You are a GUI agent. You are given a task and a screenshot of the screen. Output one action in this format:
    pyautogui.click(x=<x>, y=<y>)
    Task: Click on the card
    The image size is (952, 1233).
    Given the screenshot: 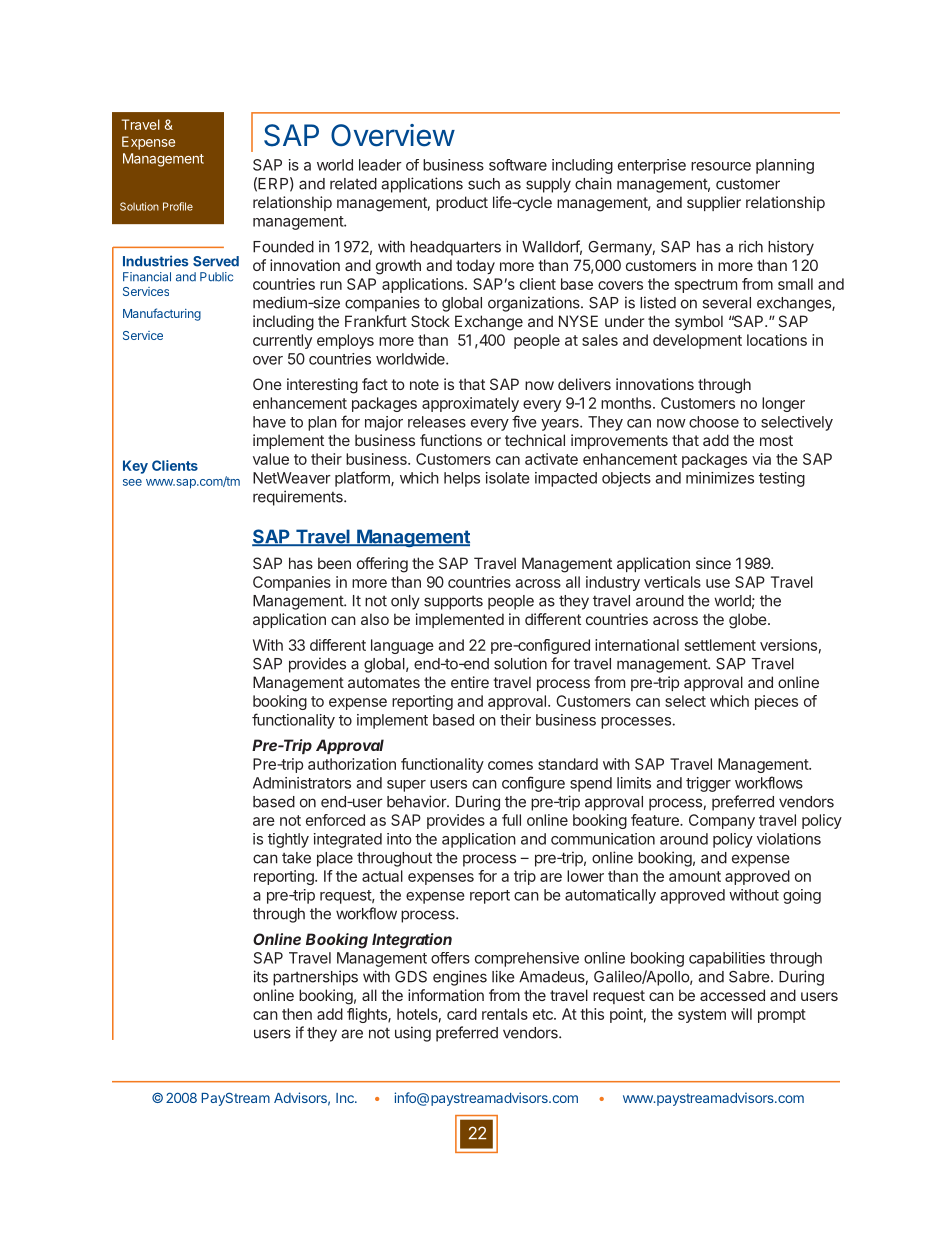 What is the action you would take?
    pyautogui.click(x=462, y=1014)
